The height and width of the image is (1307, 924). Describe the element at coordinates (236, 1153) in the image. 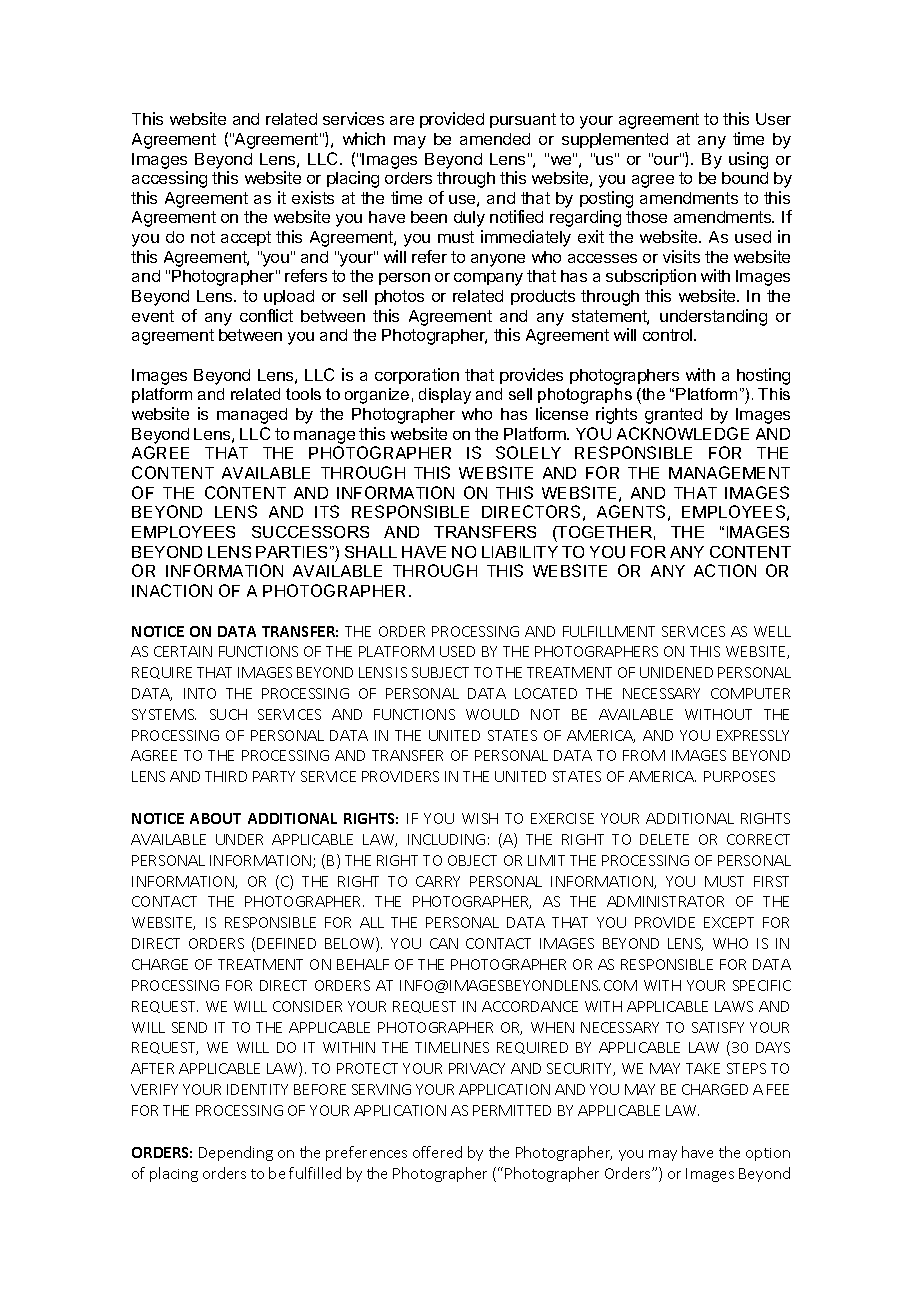

I see `Depending` at that location.
